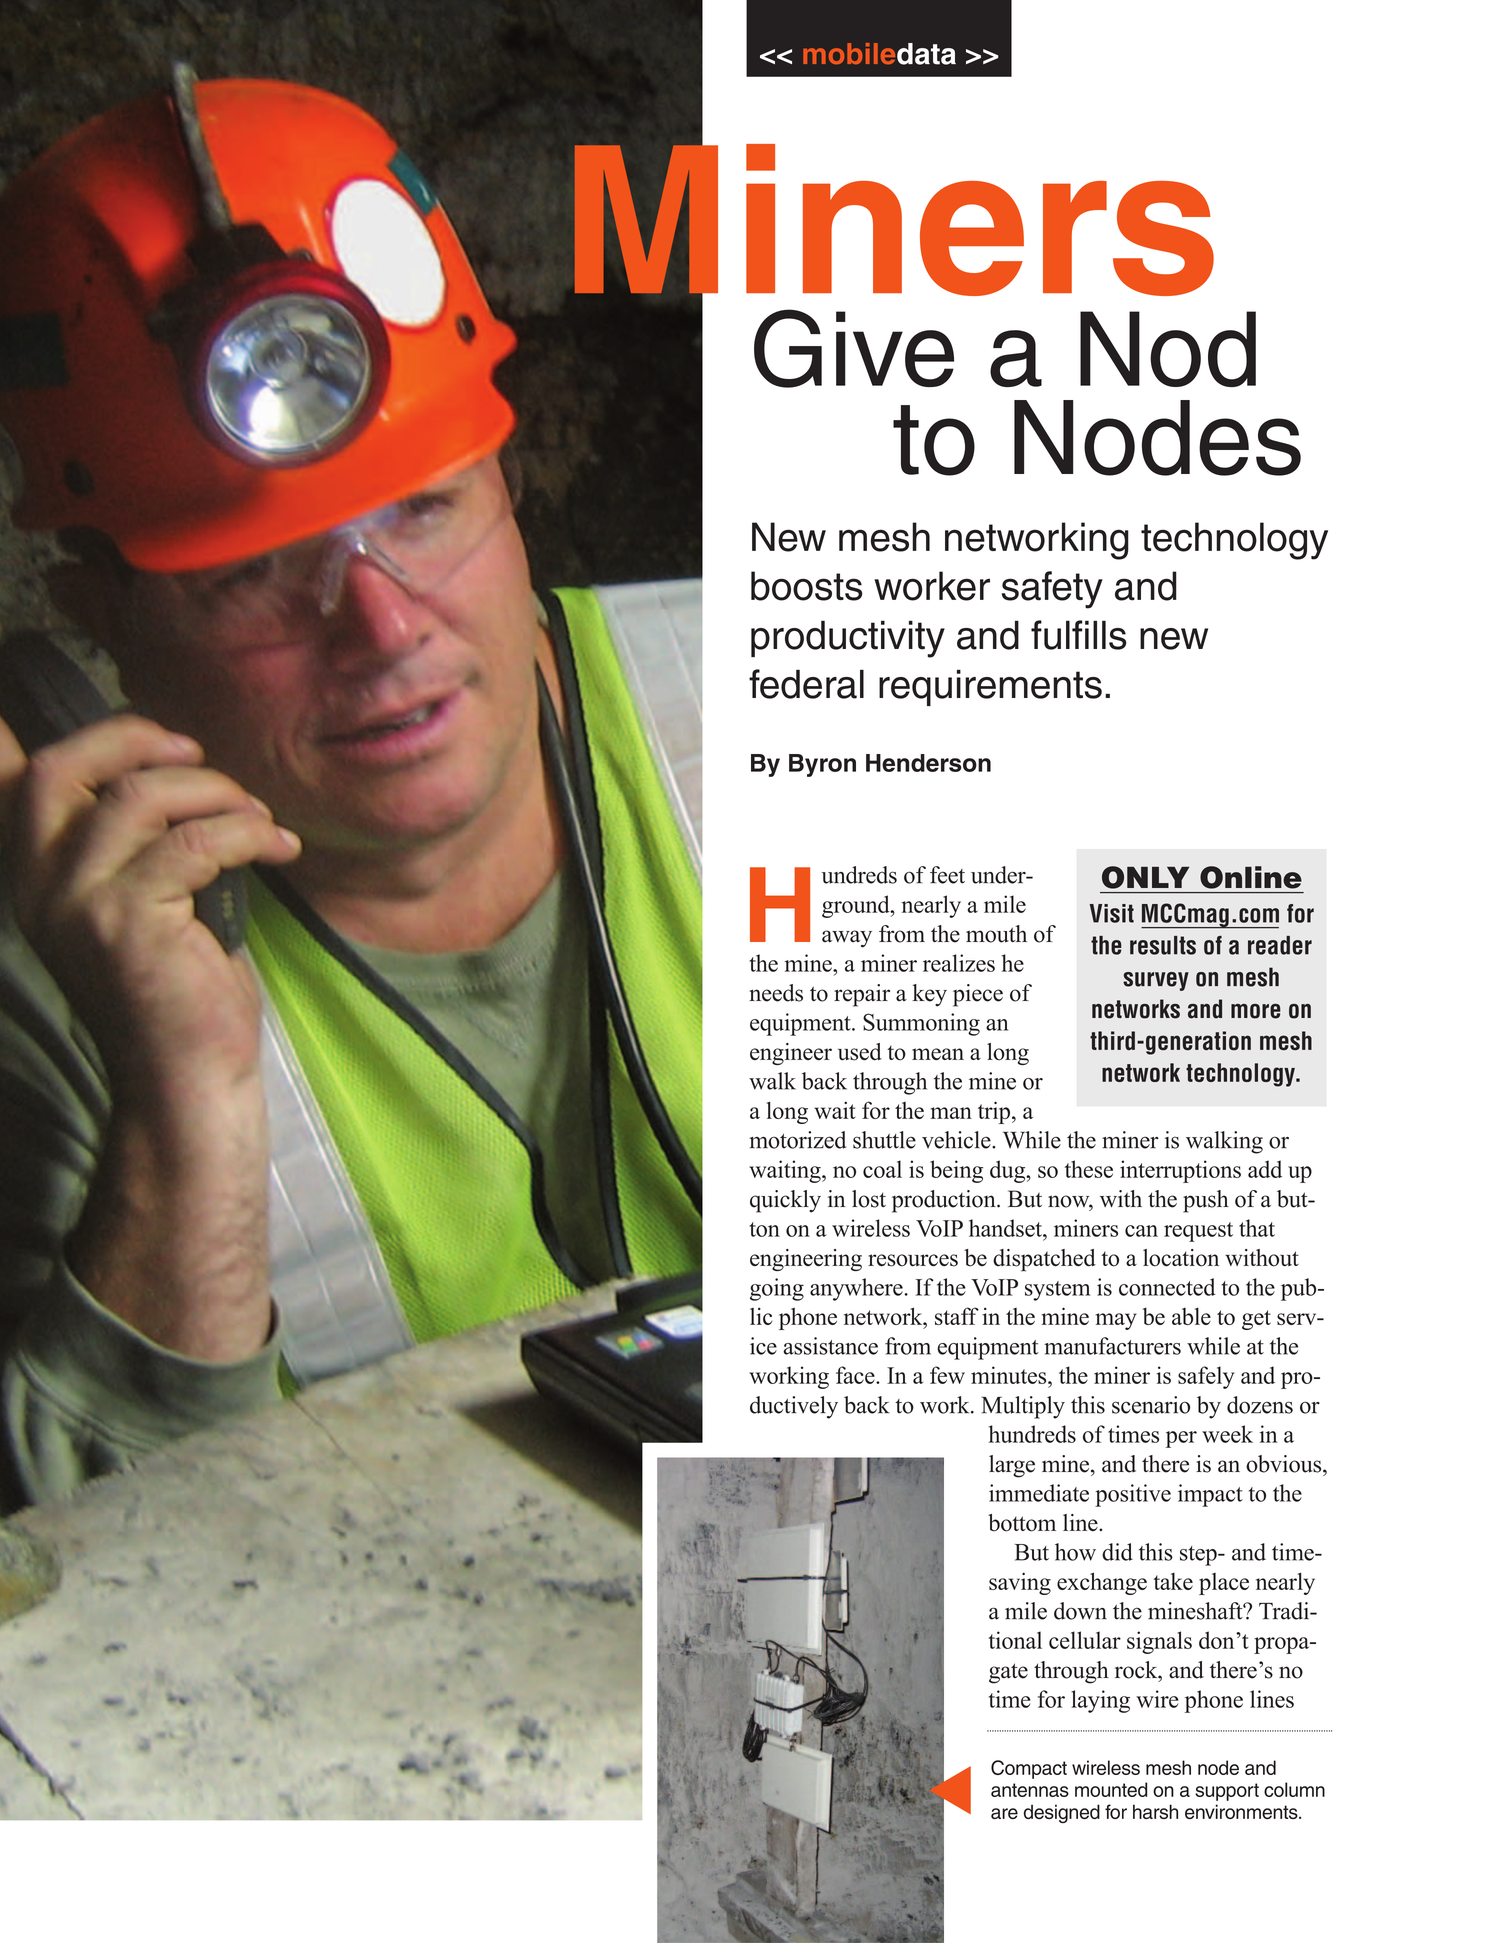 The image size is (1501, 1943). I want to click on Compact, so click(1029, 1769).
